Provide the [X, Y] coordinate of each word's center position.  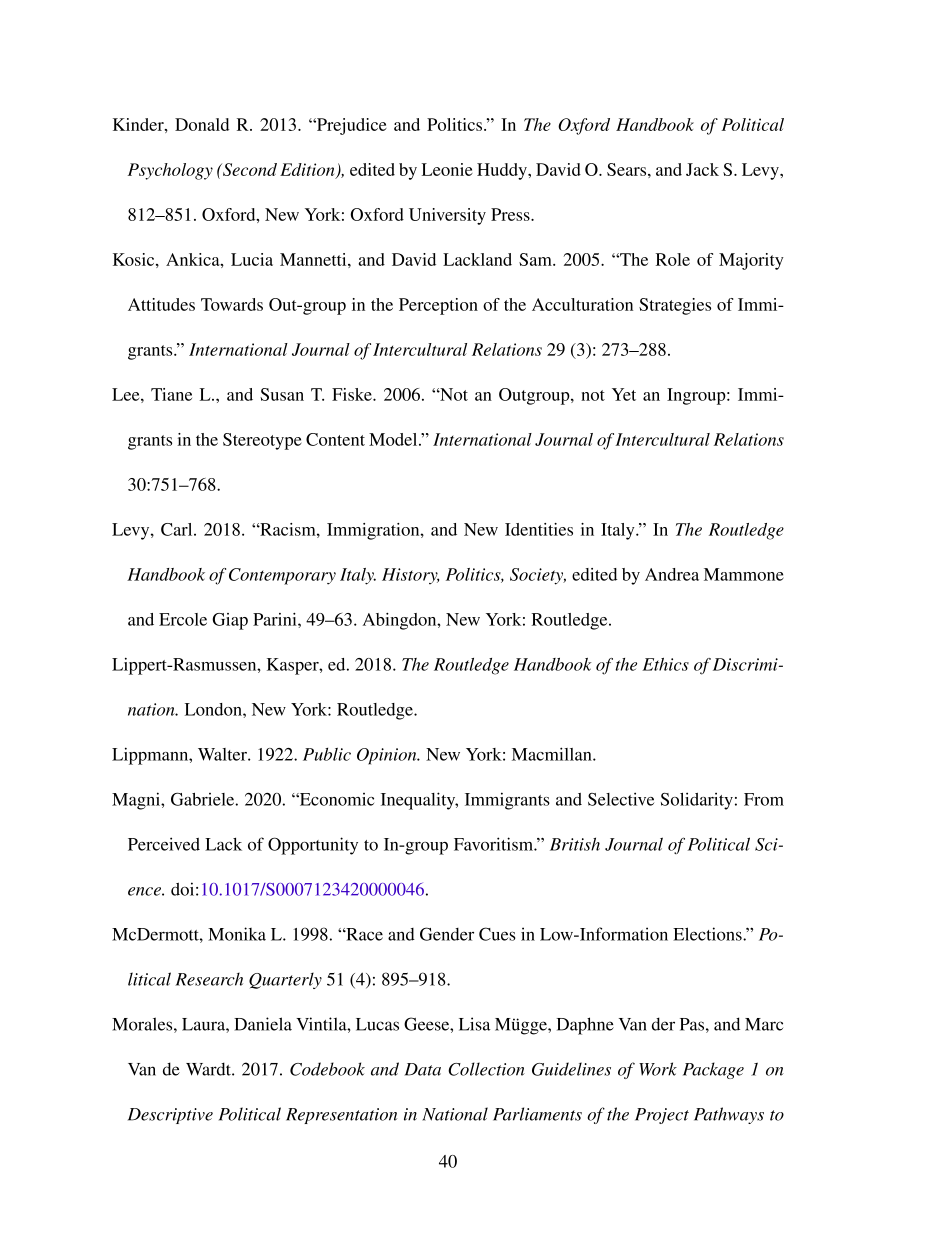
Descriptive [170, 1116]
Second [249, 169]
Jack [702, 169]
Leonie [447, 169]
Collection [486, 1069]
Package [713, 1070]
